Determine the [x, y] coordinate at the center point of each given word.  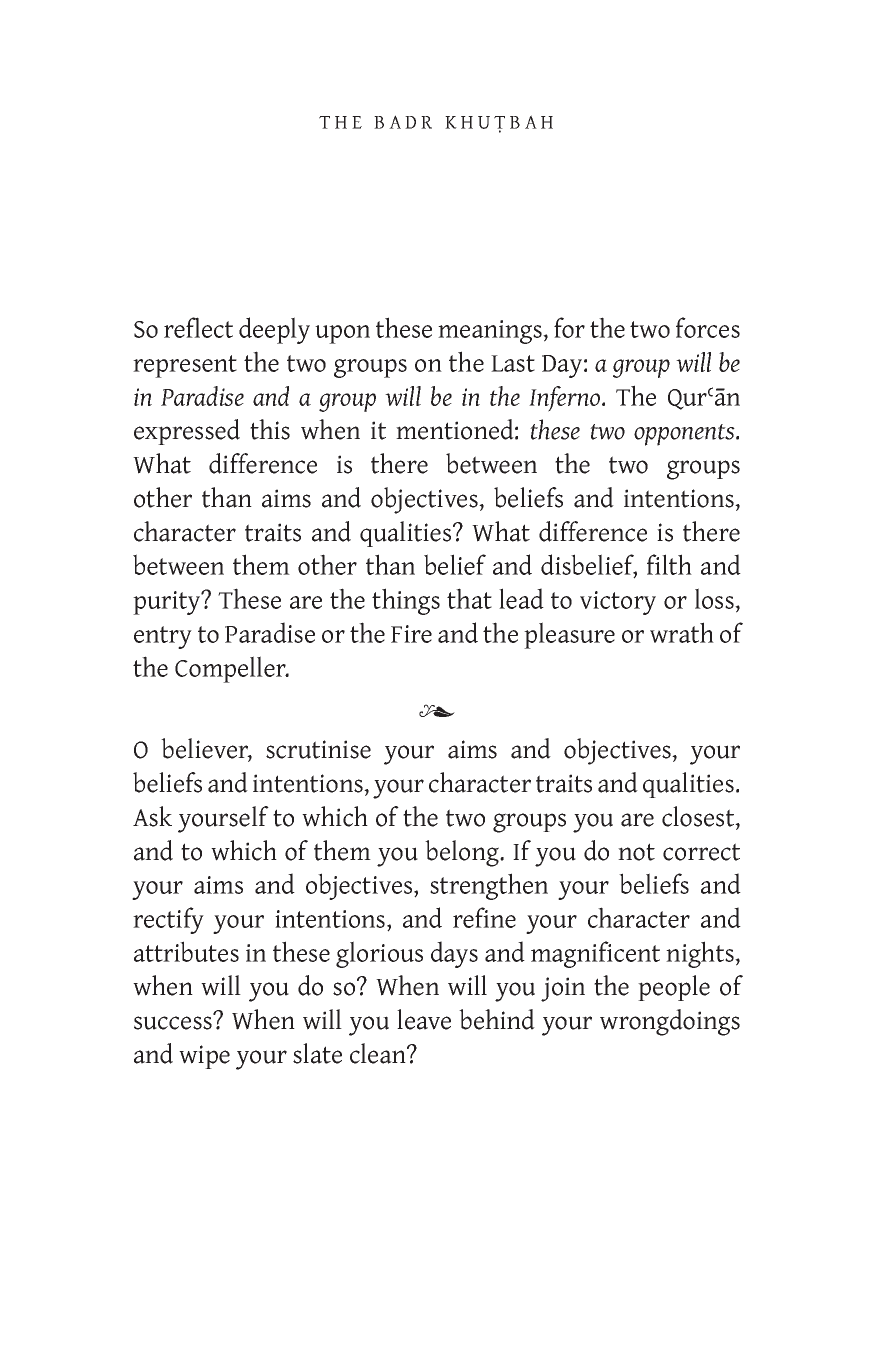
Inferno [566, 399]
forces [708, 327]
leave [424, 1019]
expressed [187, 432]
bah [531, 122]
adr [410, 122]
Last [513, 363]
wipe [204, 1057]
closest [699, 817]
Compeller [231, 669]
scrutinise [318, 749]
